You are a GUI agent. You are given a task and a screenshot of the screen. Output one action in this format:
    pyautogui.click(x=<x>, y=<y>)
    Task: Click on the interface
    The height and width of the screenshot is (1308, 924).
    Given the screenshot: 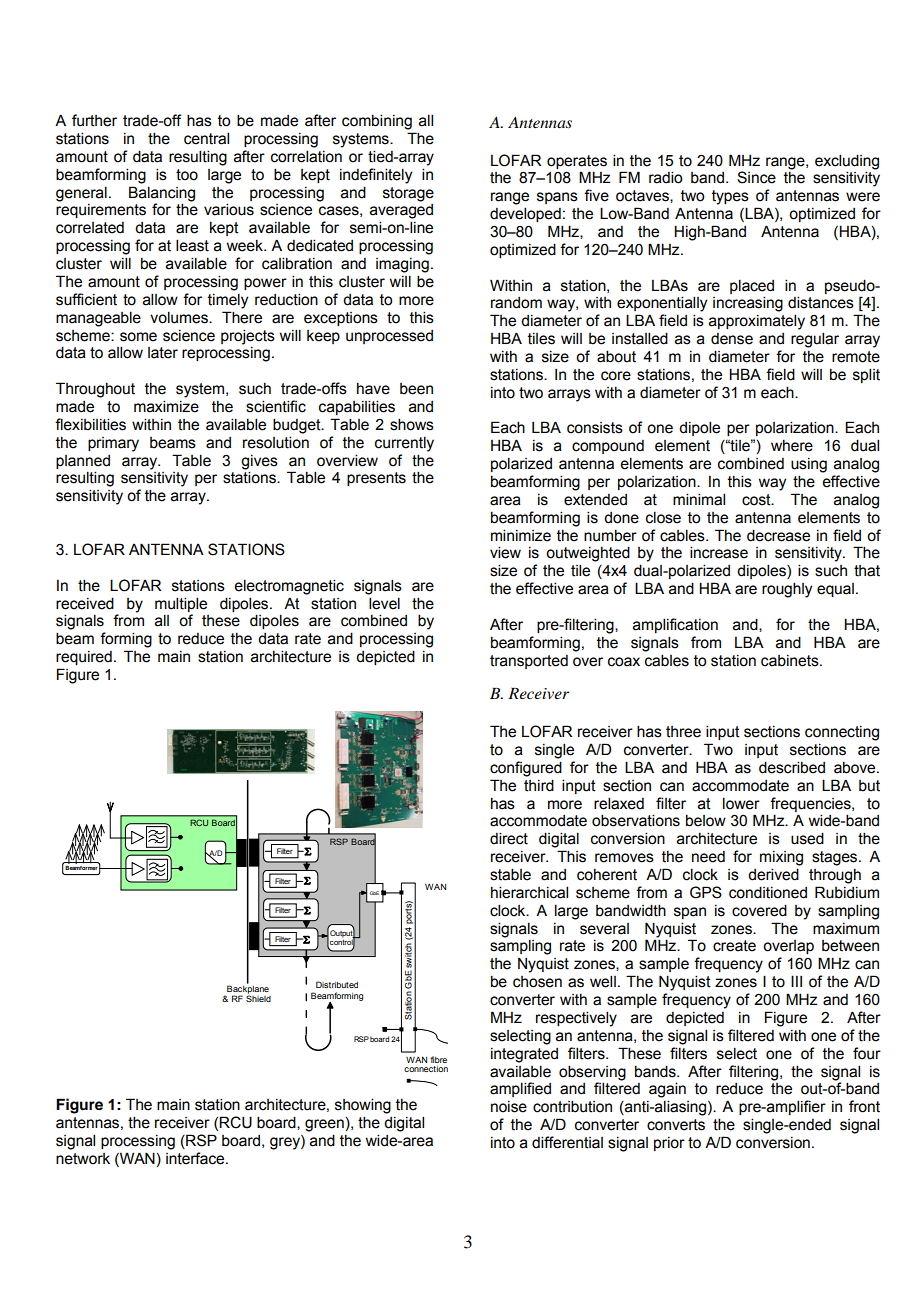 What is the action you would take?
    pyautogui.click(x=196, y=1158)
